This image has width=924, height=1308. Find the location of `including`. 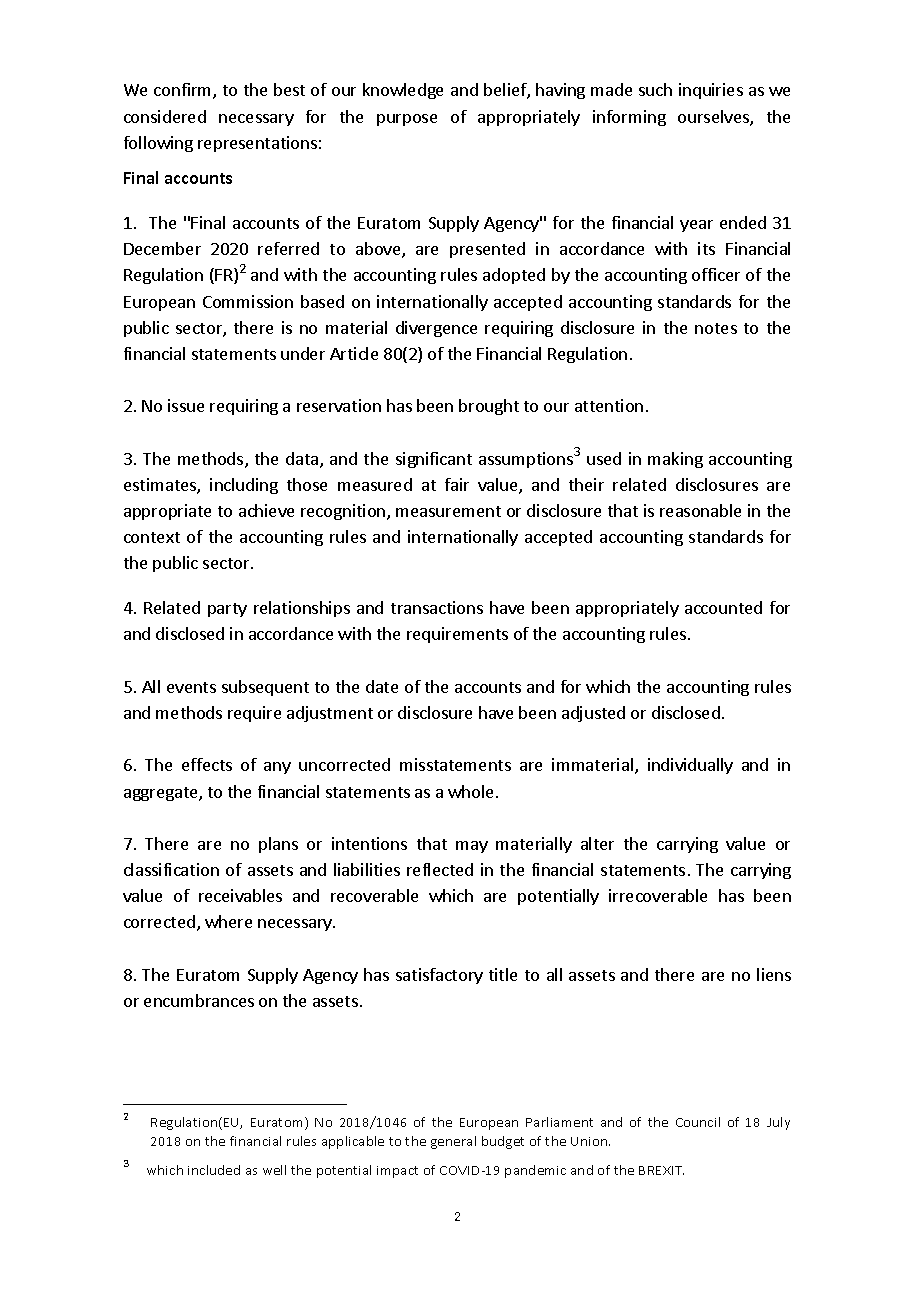

including is located at coordinates (244, 486).
